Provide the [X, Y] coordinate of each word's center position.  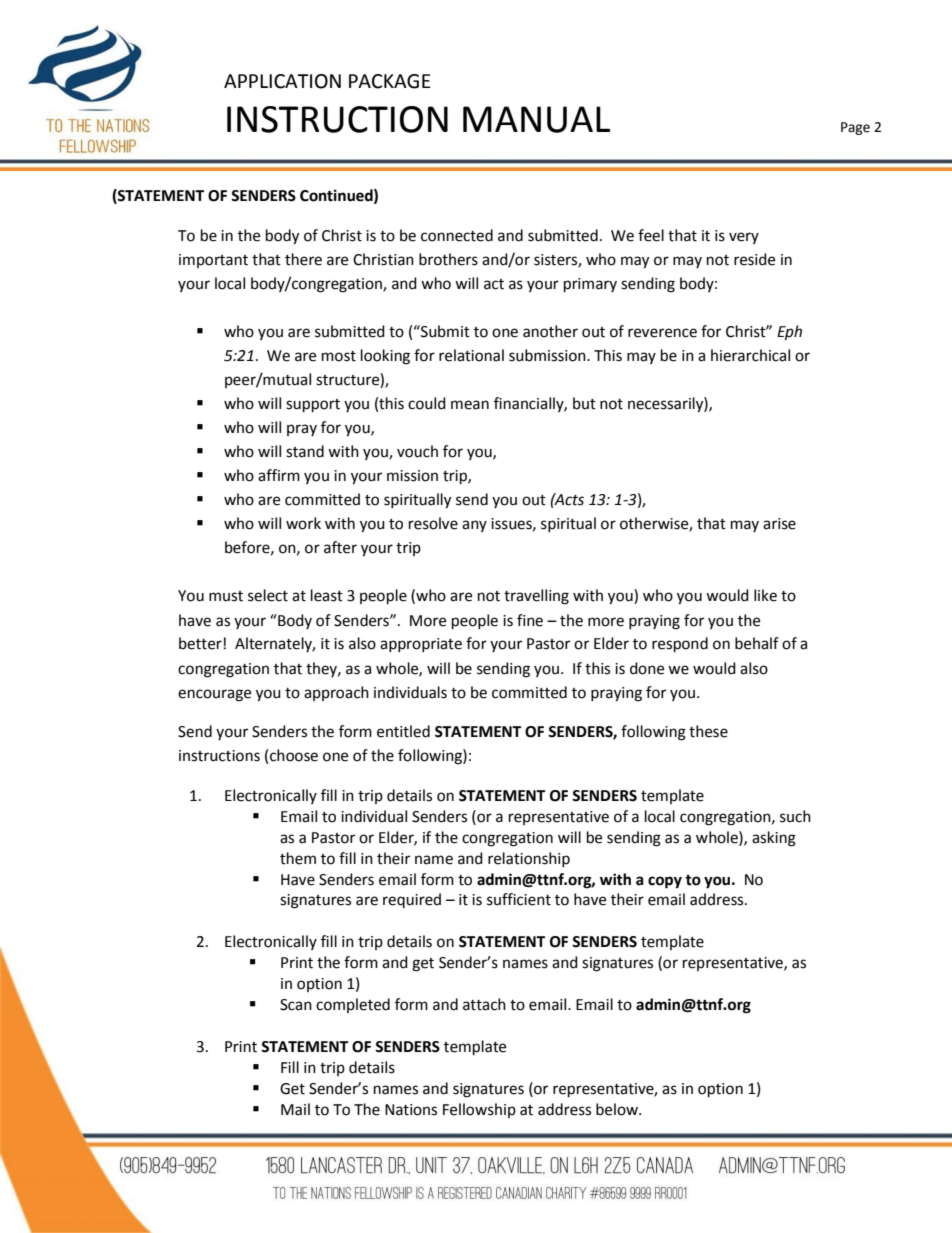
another [550, 331]
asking [774, 839]
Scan [296, 1005]
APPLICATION [282, 81]
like [765, 595]
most [339, 356]
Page [855, 128]
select [268, 595]
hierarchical [750, 355]
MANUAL [536, 119]
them [298, 858]
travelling [536, 597]
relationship [529, 859]
